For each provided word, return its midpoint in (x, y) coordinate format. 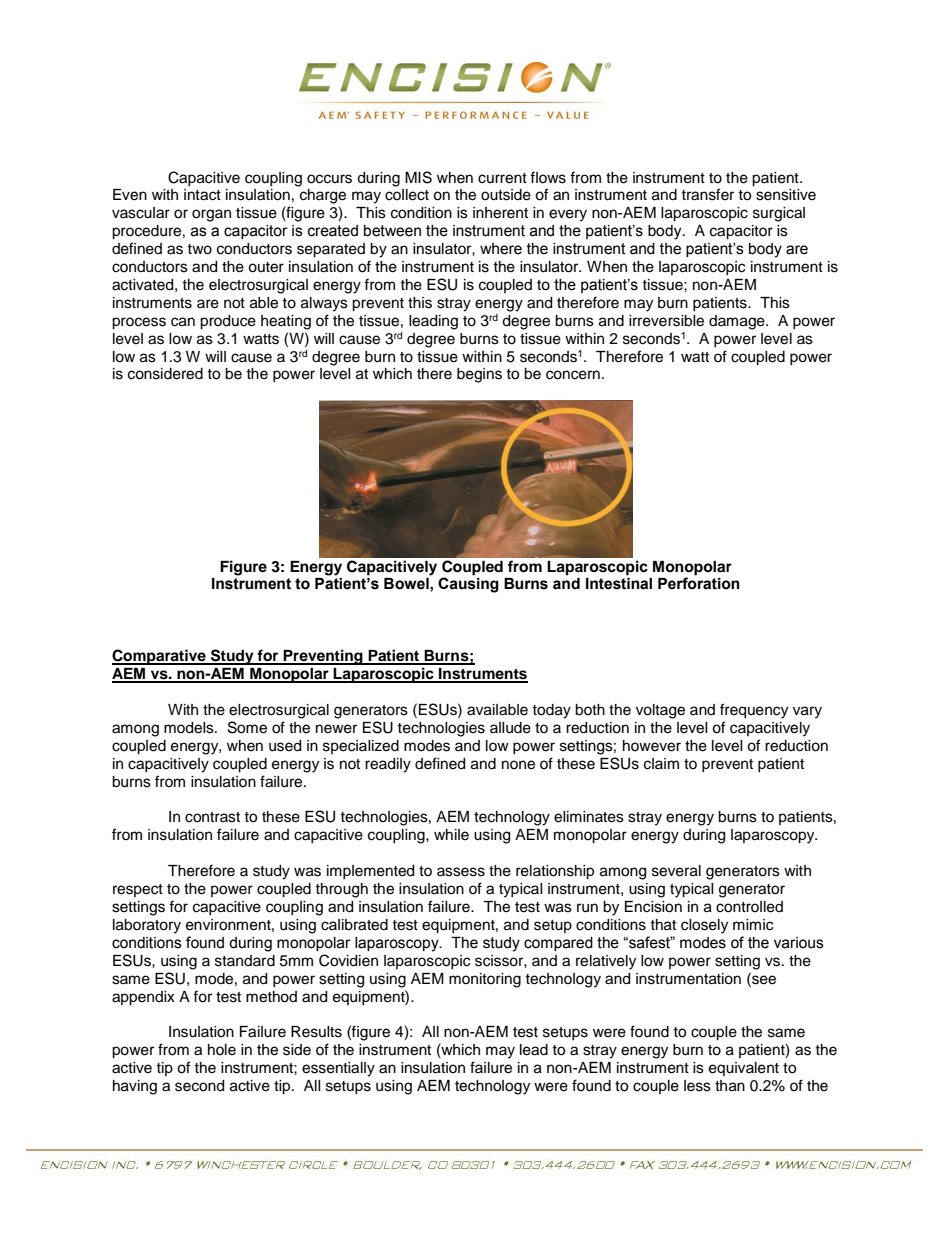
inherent (500, 213)
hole (222, 1050)
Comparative (160, 657)
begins (479, 375)
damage (738, 322)
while (451, 835)
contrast (212, 817)
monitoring (485, 980)
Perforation (699, 583)
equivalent (744, 1069)
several (676, 871)
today (551, 711)
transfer (707, 194)
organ (211, 215)
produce (228, 322)
